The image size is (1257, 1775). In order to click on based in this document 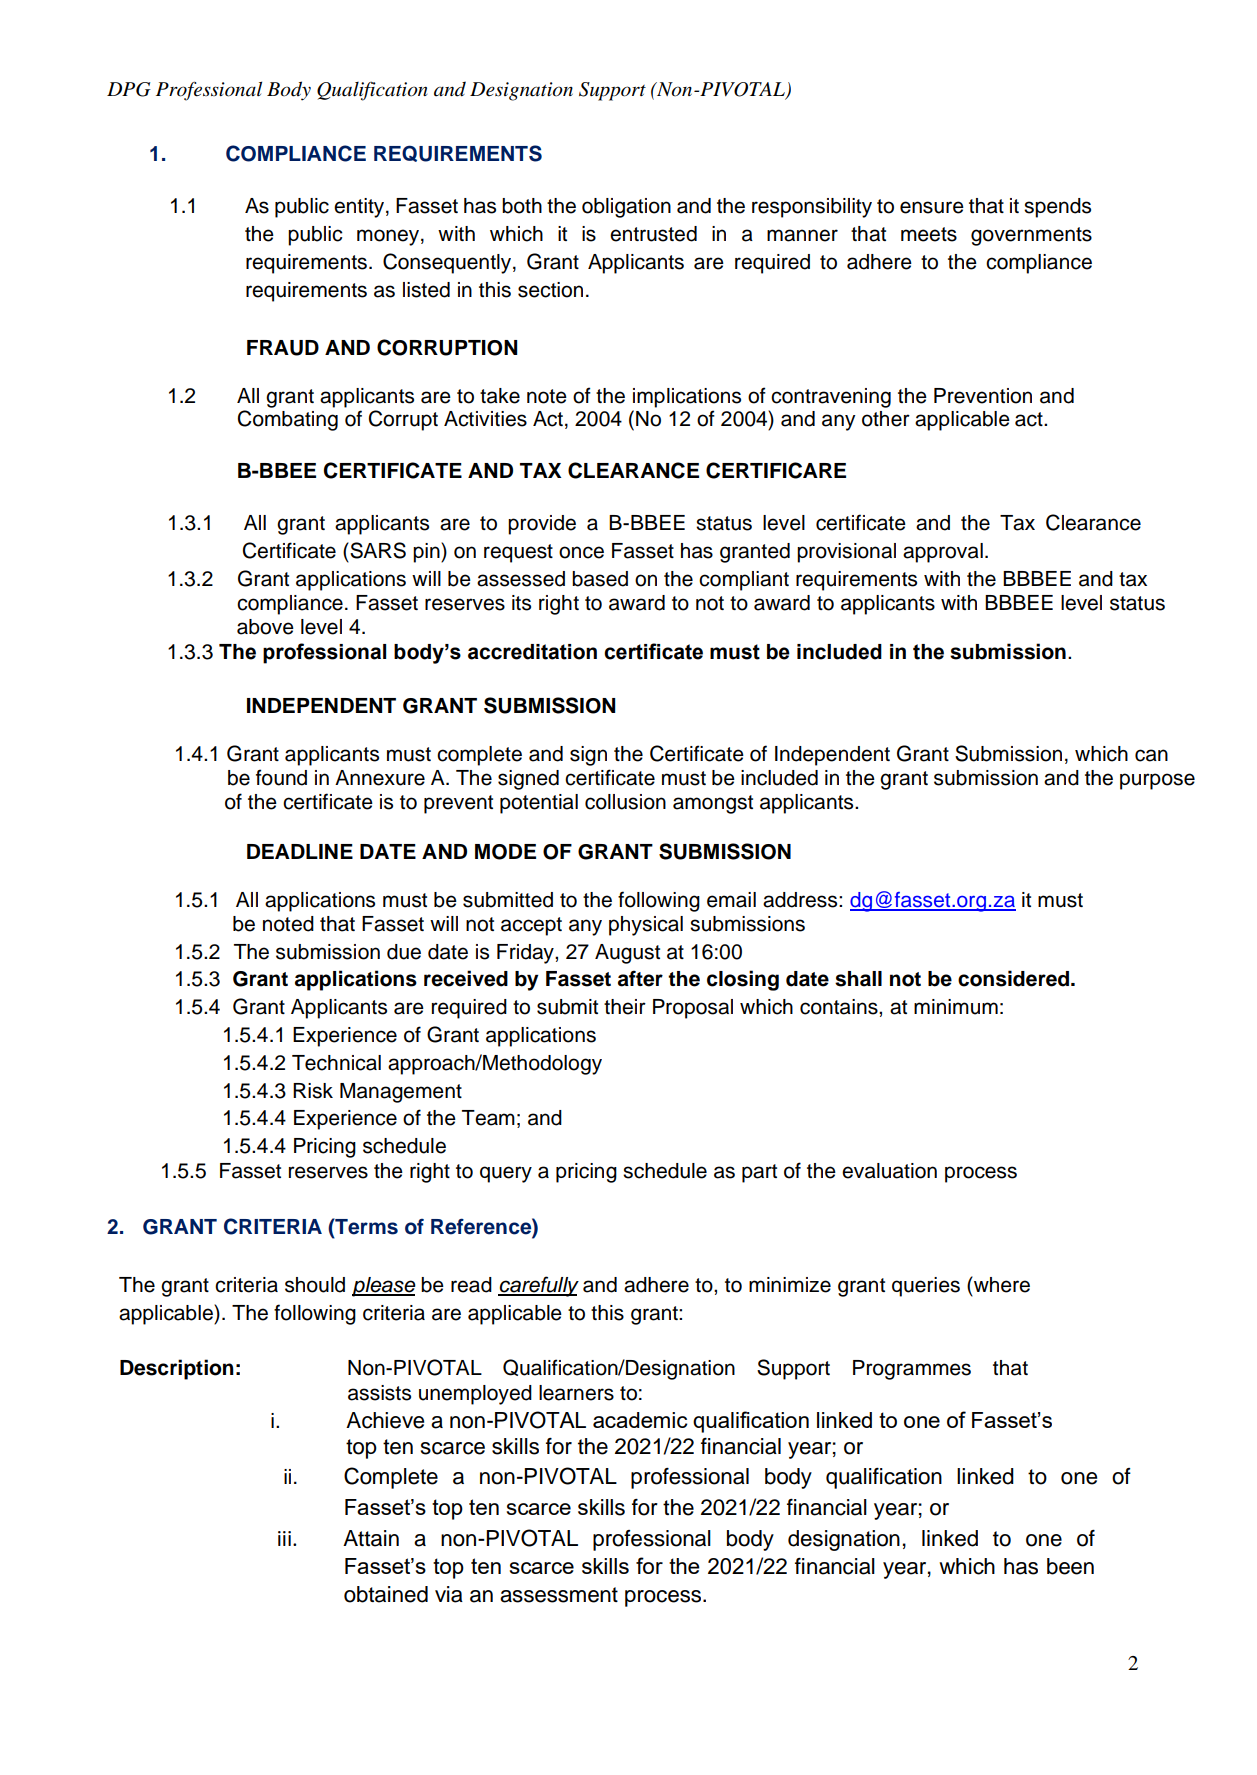, I will do `click(600, 579)`.
